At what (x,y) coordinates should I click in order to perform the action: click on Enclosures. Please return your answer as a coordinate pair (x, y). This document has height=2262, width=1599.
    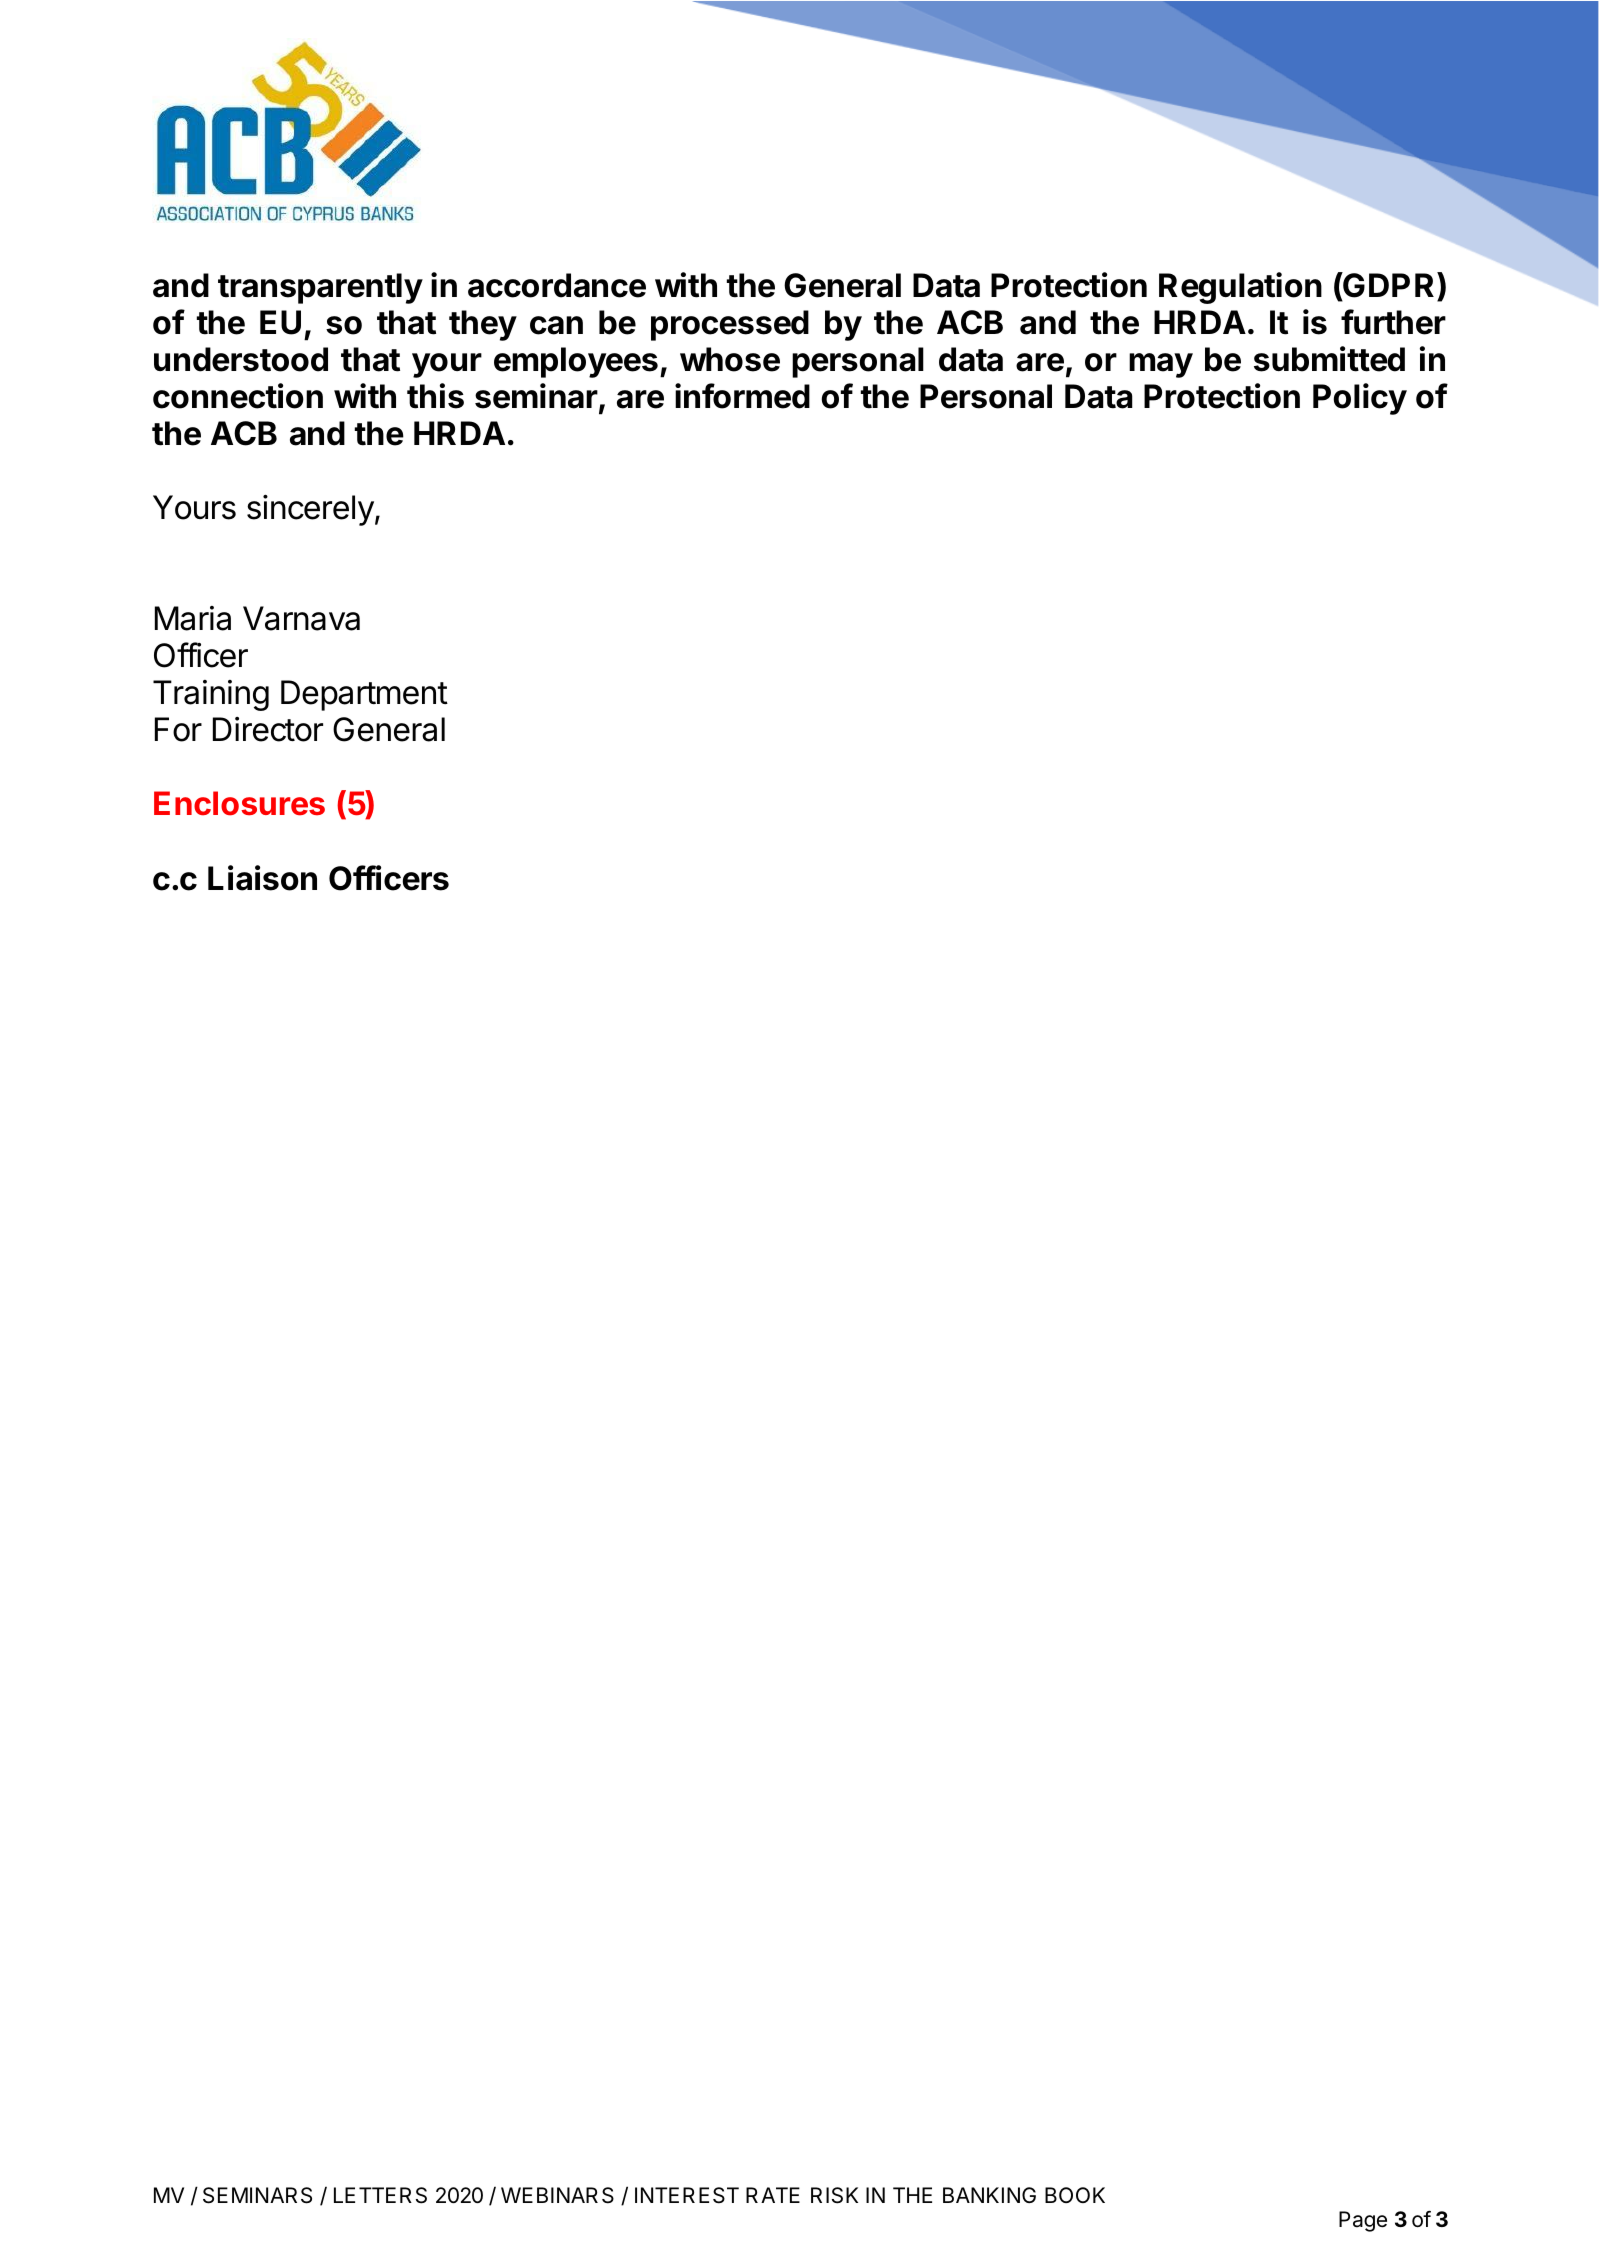
    Looking at the image, I should click on (239, 803).
